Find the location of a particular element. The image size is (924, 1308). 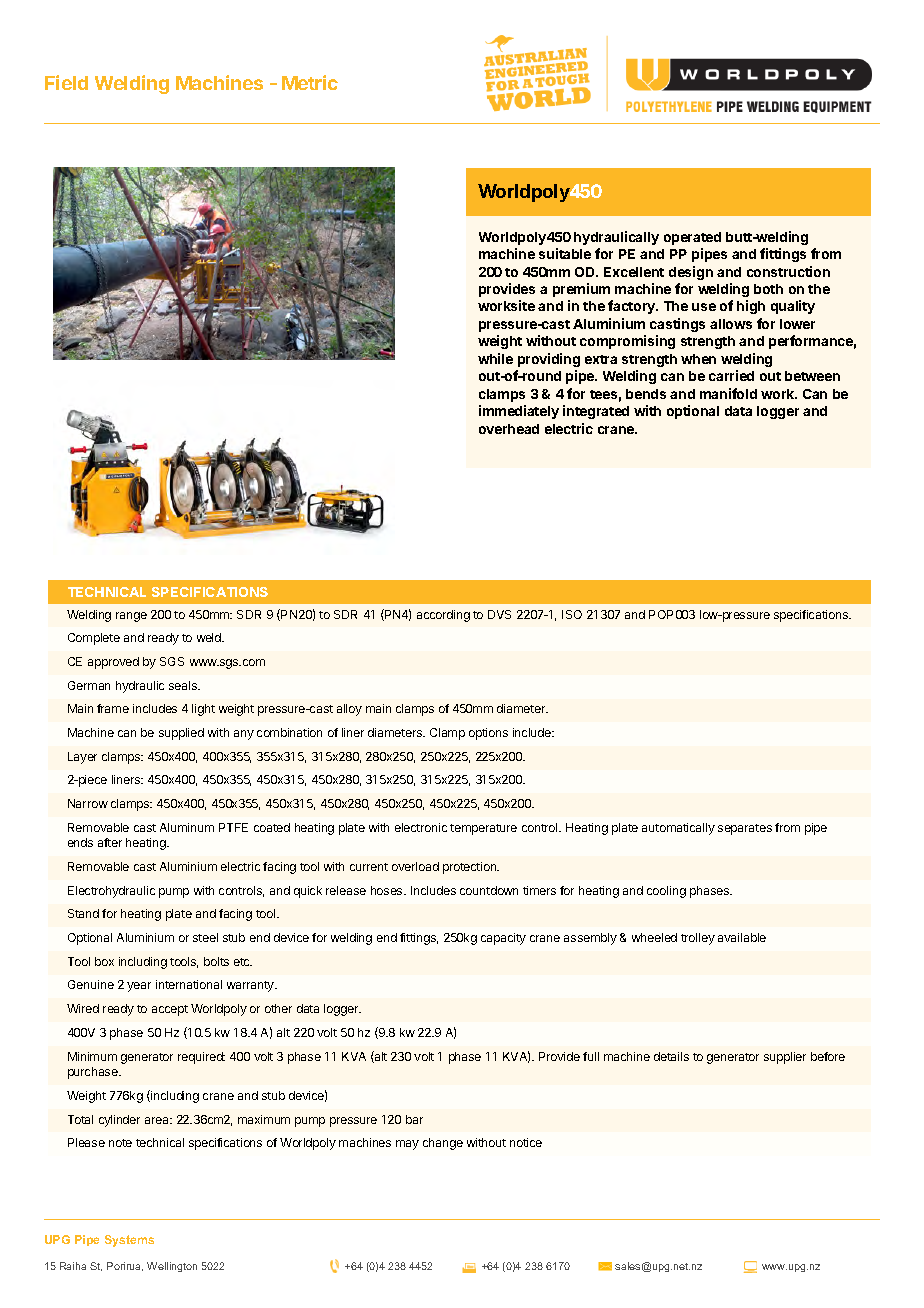

separates is located at coordinates (745, 829).
